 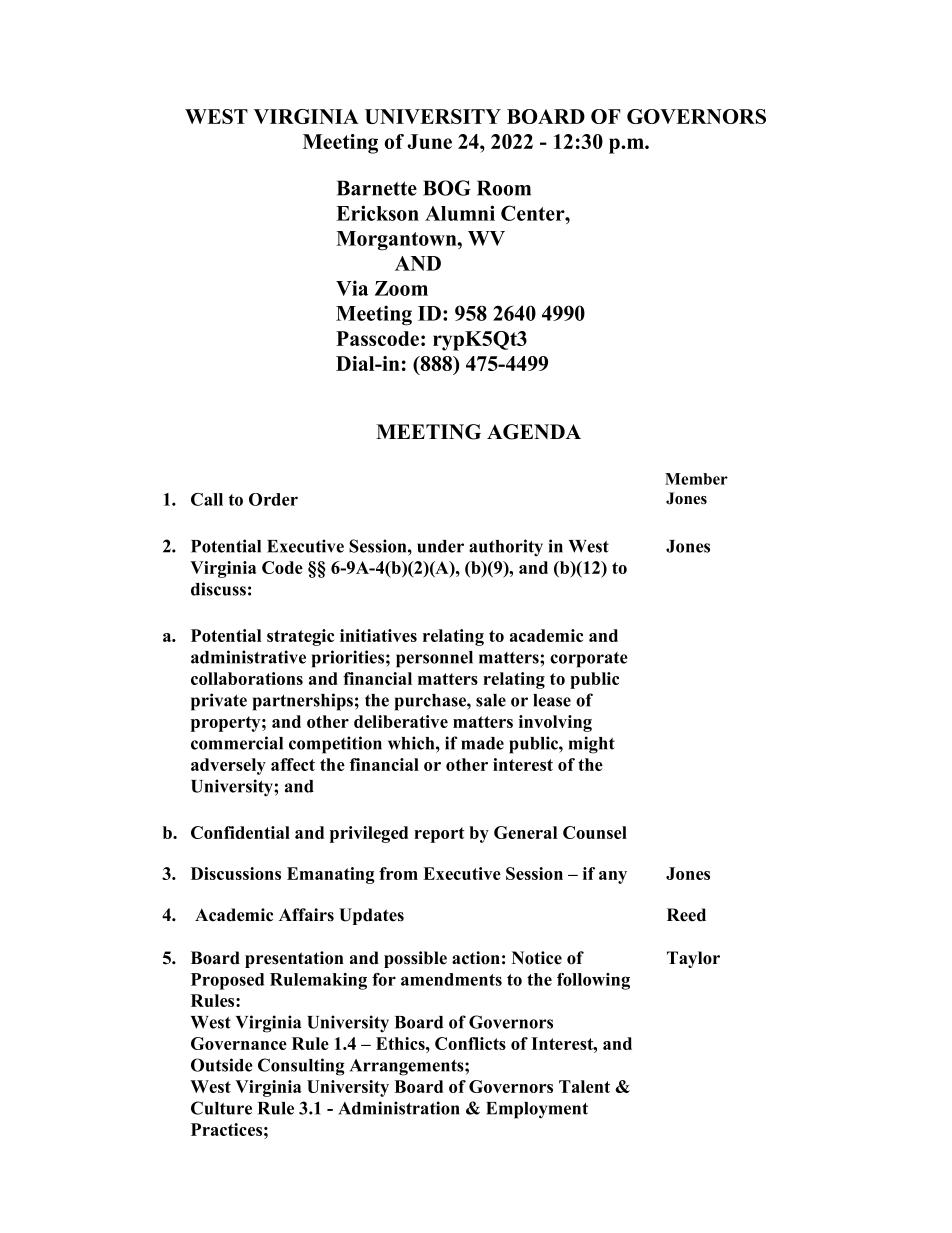 What do you see at coordinates (377, 213) in the screenshot?
I see `Erickson` at bounding box center [377, 213].
